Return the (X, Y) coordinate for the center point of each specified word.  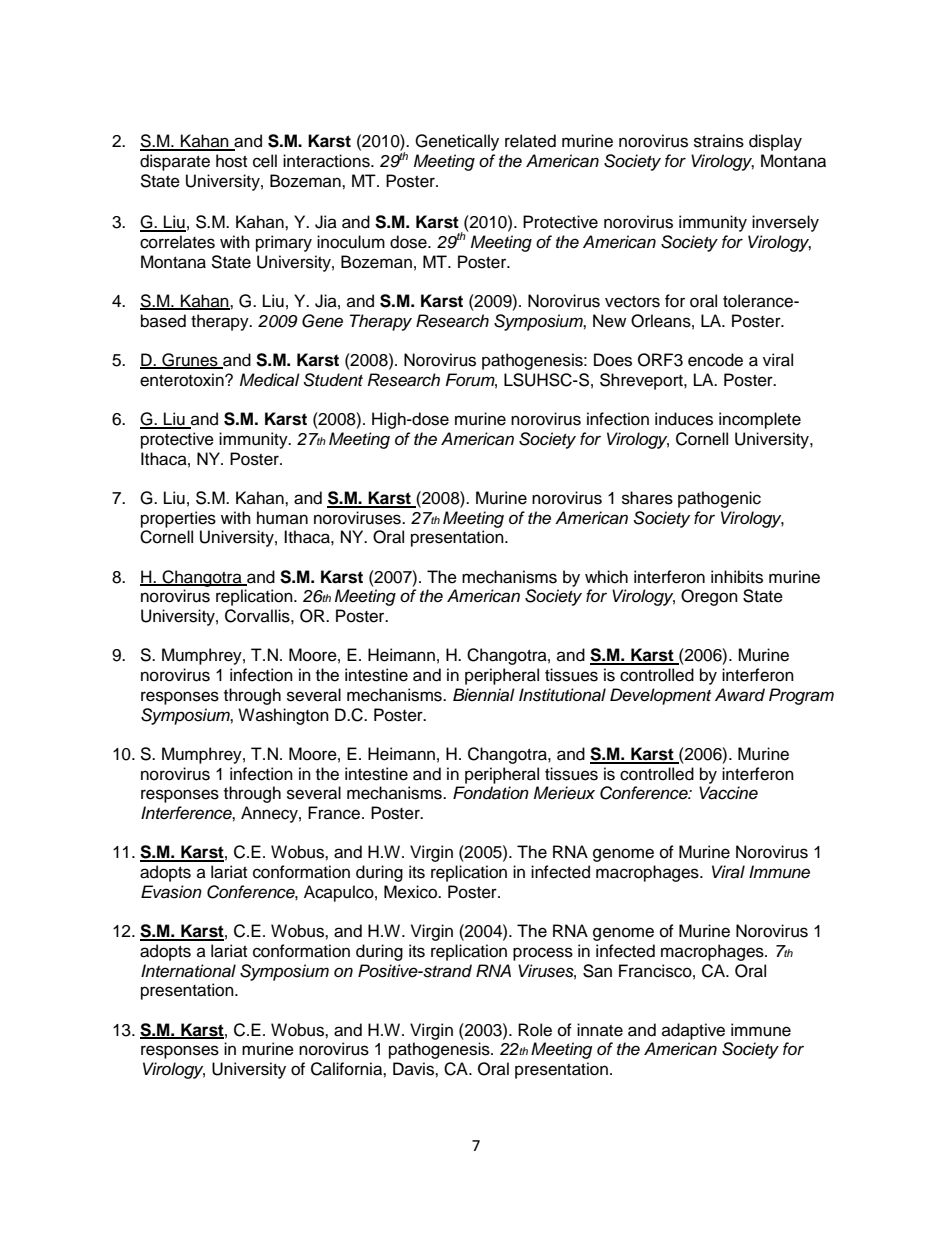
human (282, 518)
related (530, 141)
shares (647, 498)
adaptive (693, 1031)
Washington (283, 716)
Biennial (484, 695)
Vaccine (728, 793)
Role (535, 1030)
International (188, 971)
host (231, 161)
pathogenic (719, 499)
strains (719, 141)
